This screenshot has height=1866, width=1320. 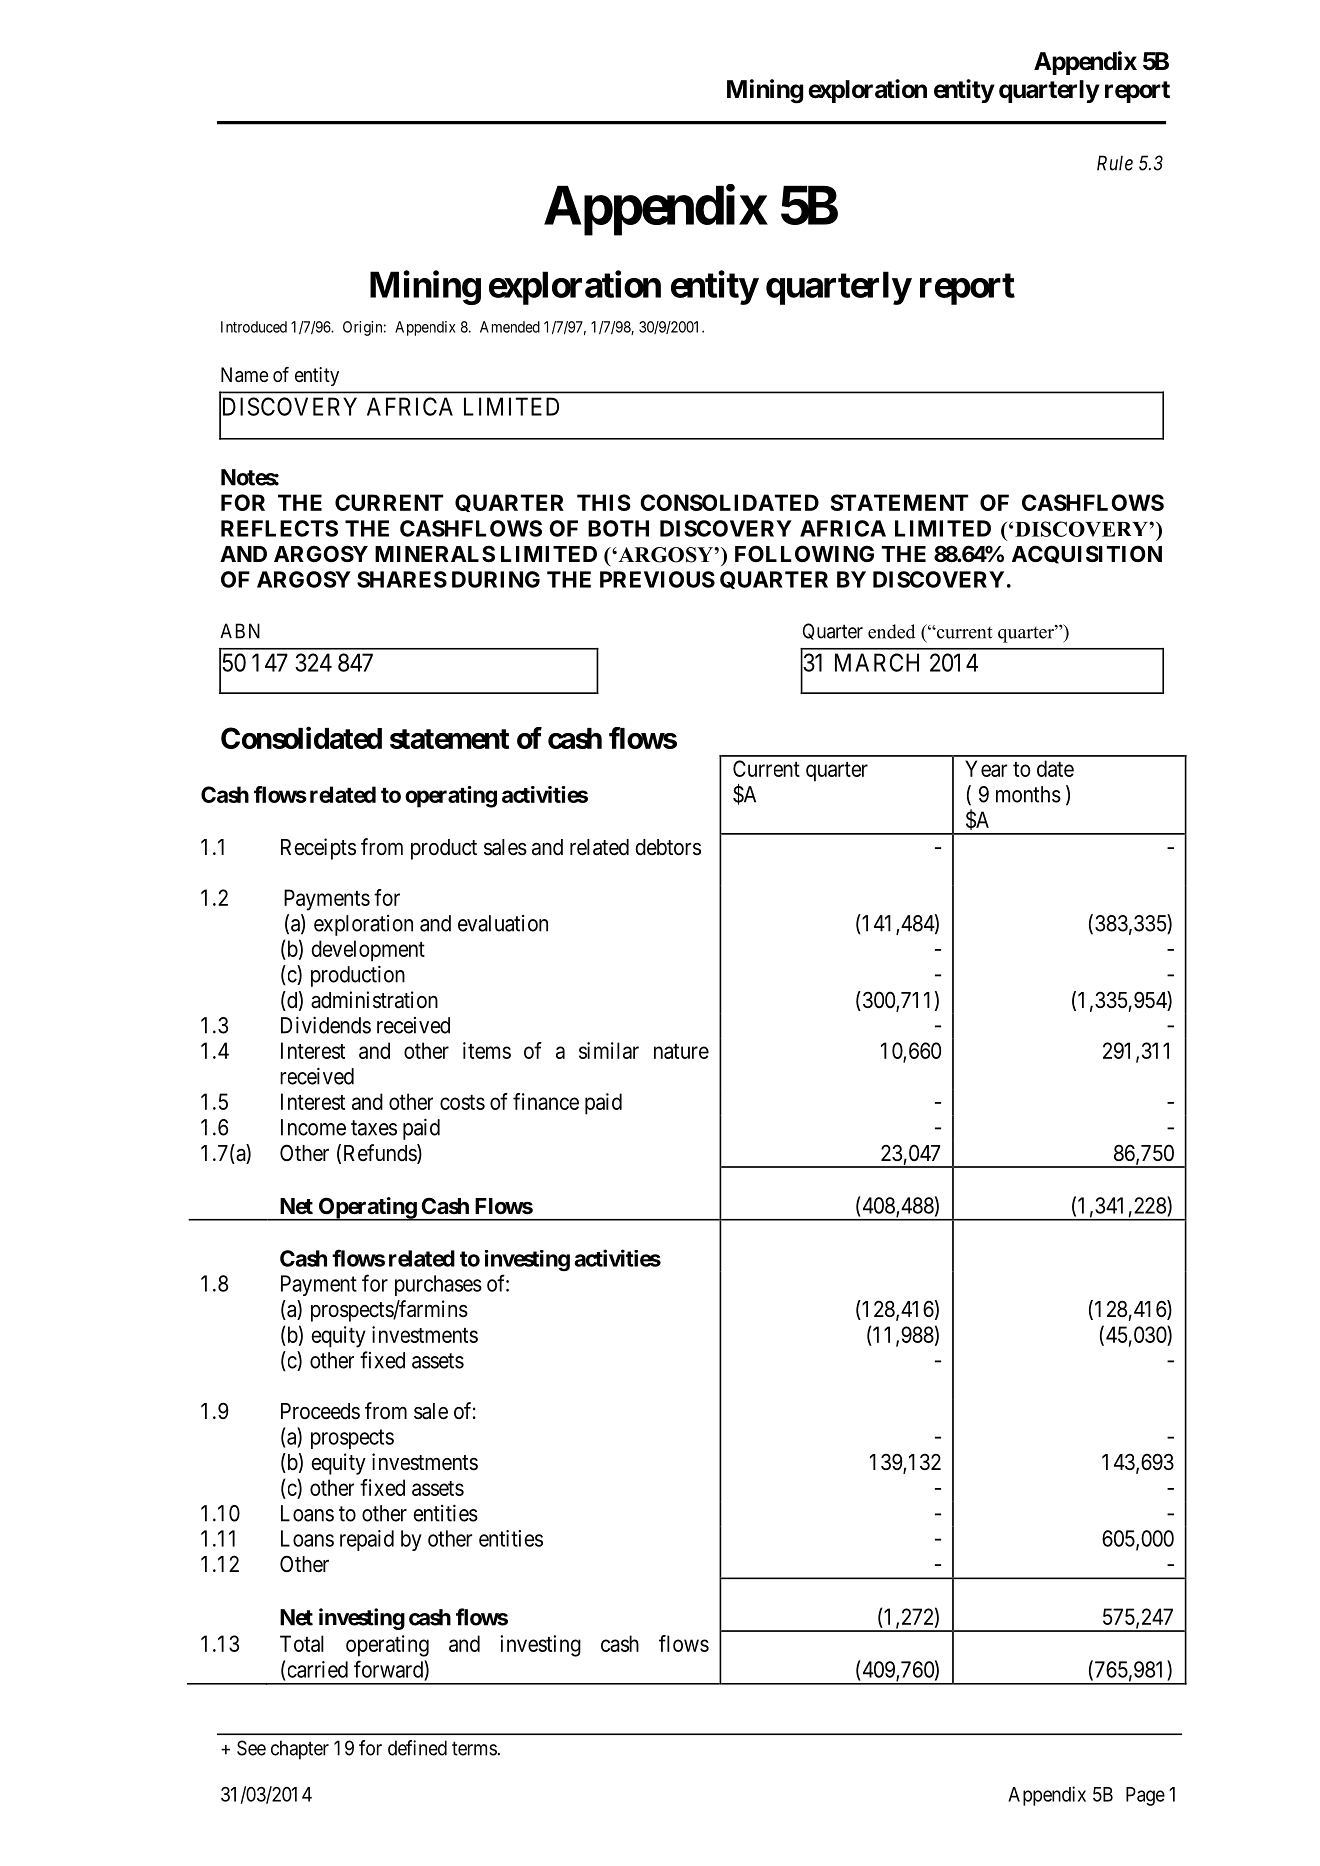 I want to click on similar, so click(x=609, y=1050).
